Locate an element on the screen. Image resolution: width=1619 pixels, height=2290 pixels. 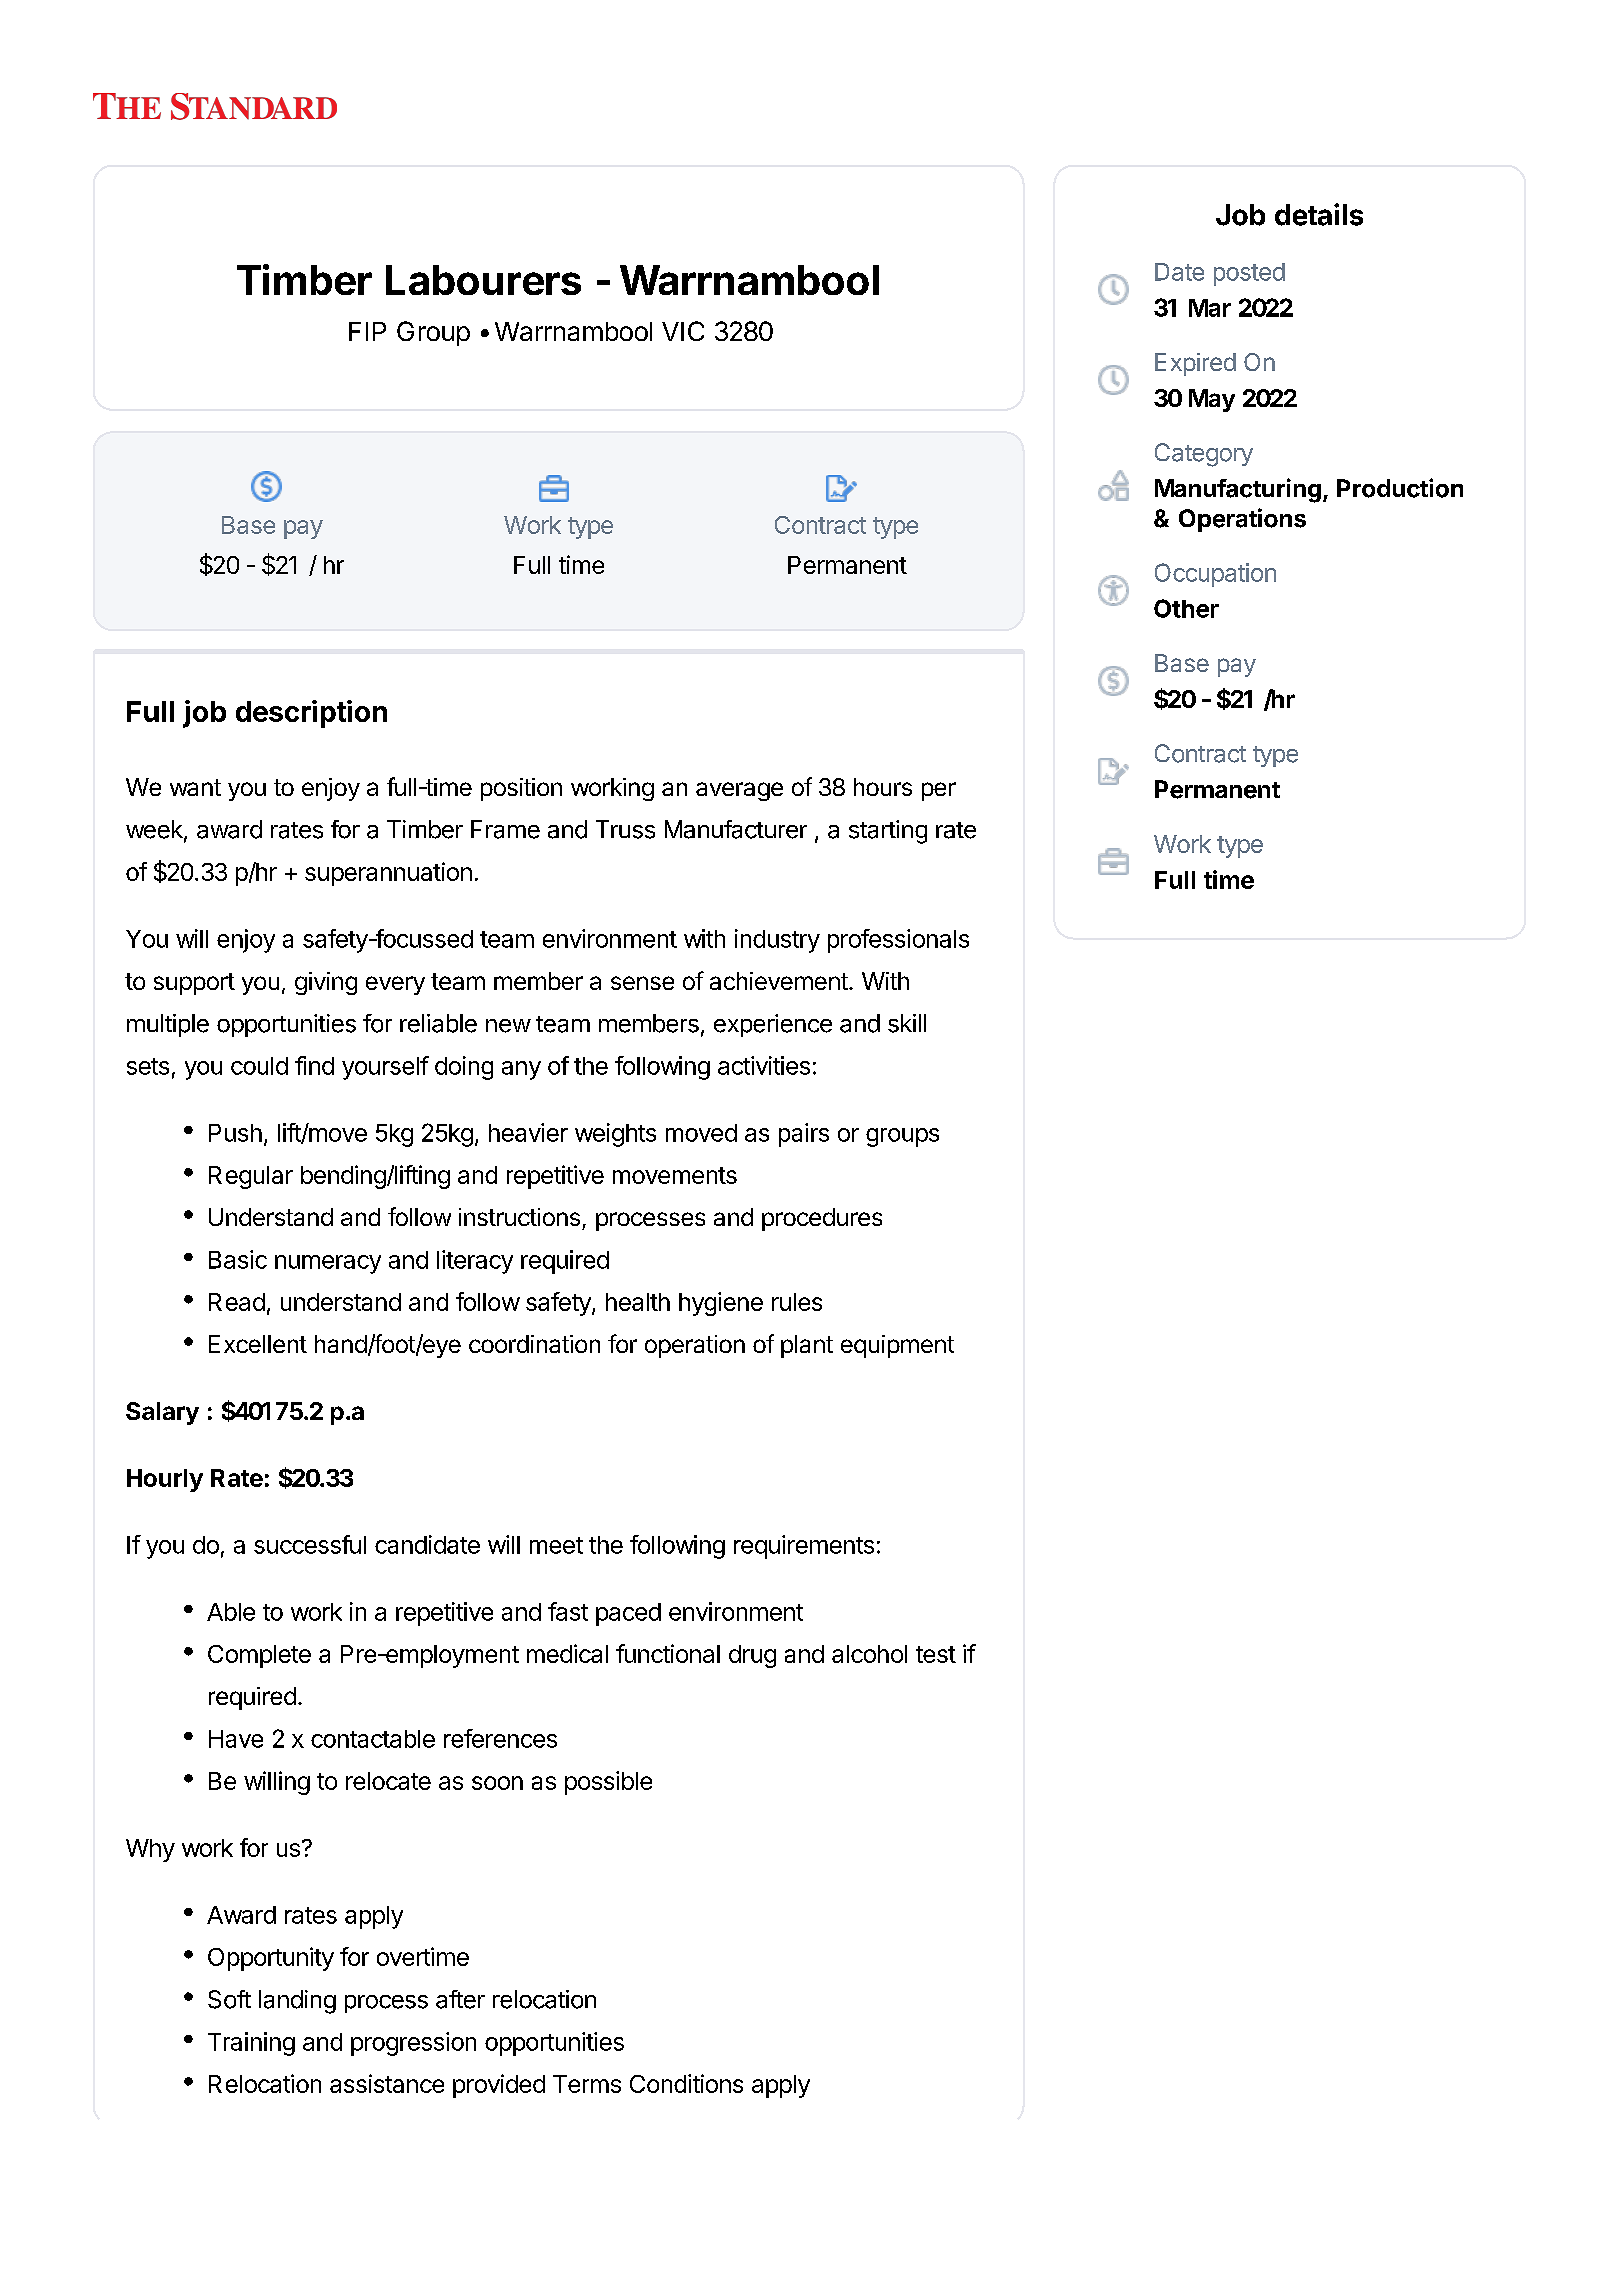
landing is located at coordinates (297, 2002).
